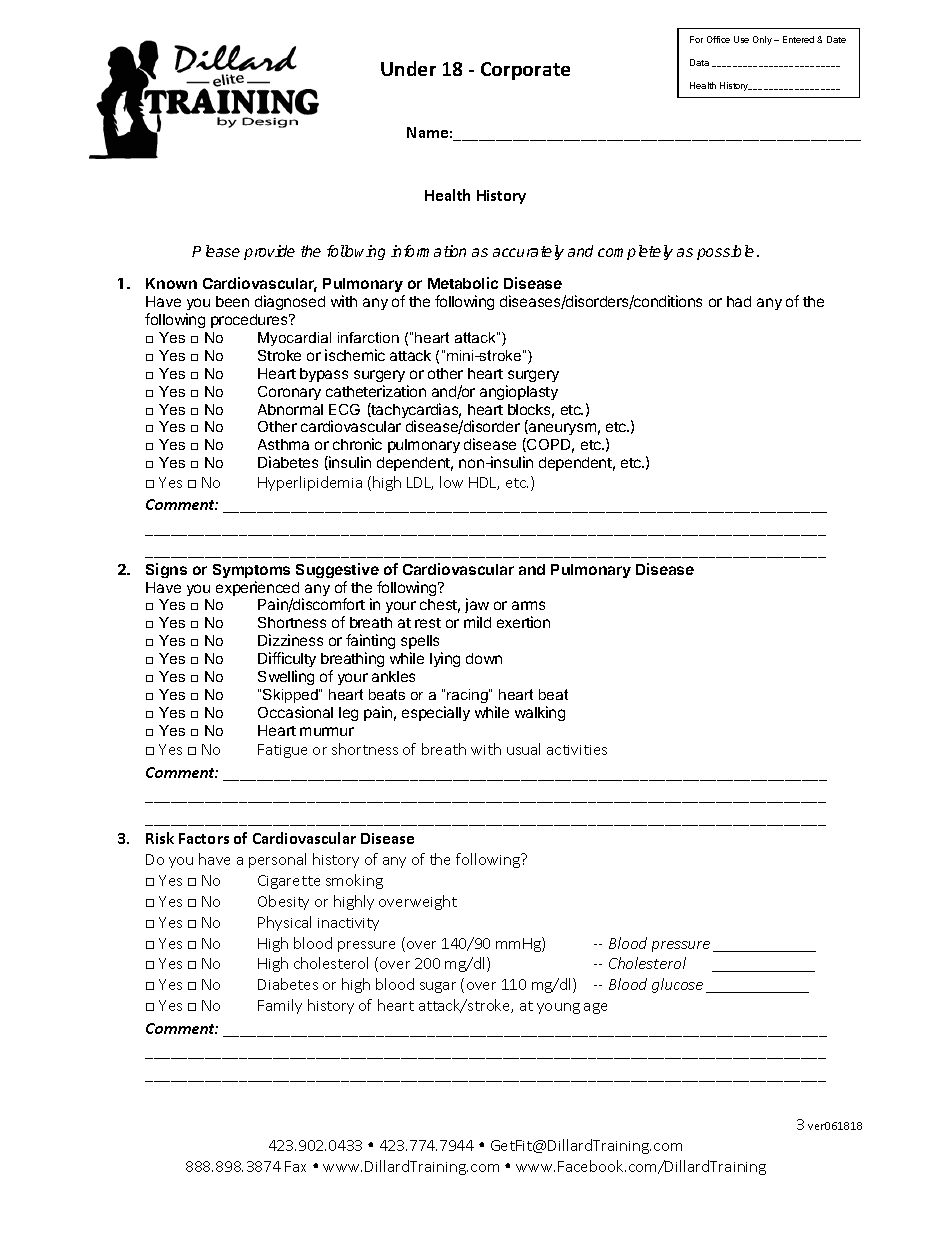  What do you see at coordinates (577, 750) in the document?
I see `activities` at bounding box center [577, 750].
